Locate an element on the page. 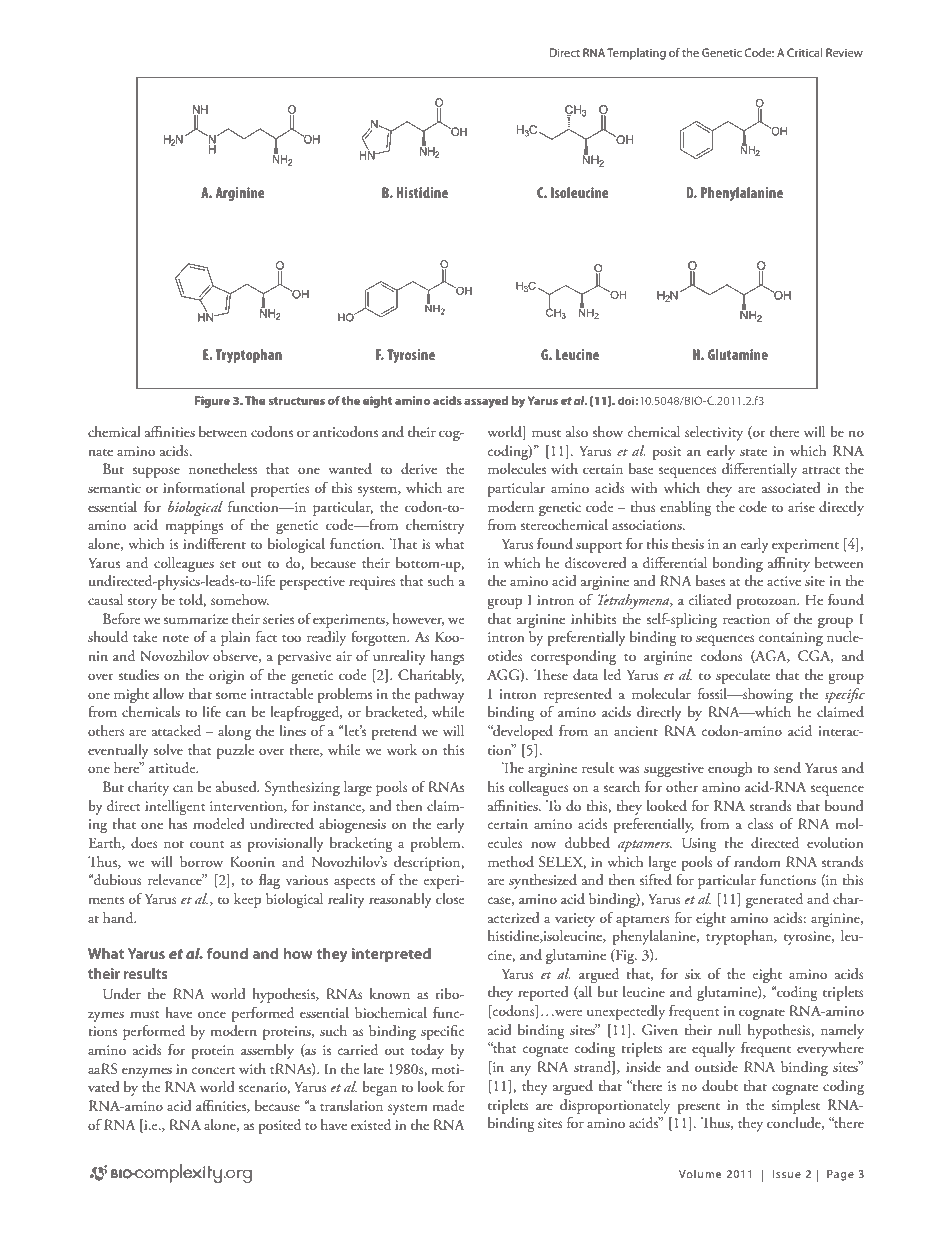 The height and width of the image is (1233, 952). summarize is located at coordinates (196, 619).
